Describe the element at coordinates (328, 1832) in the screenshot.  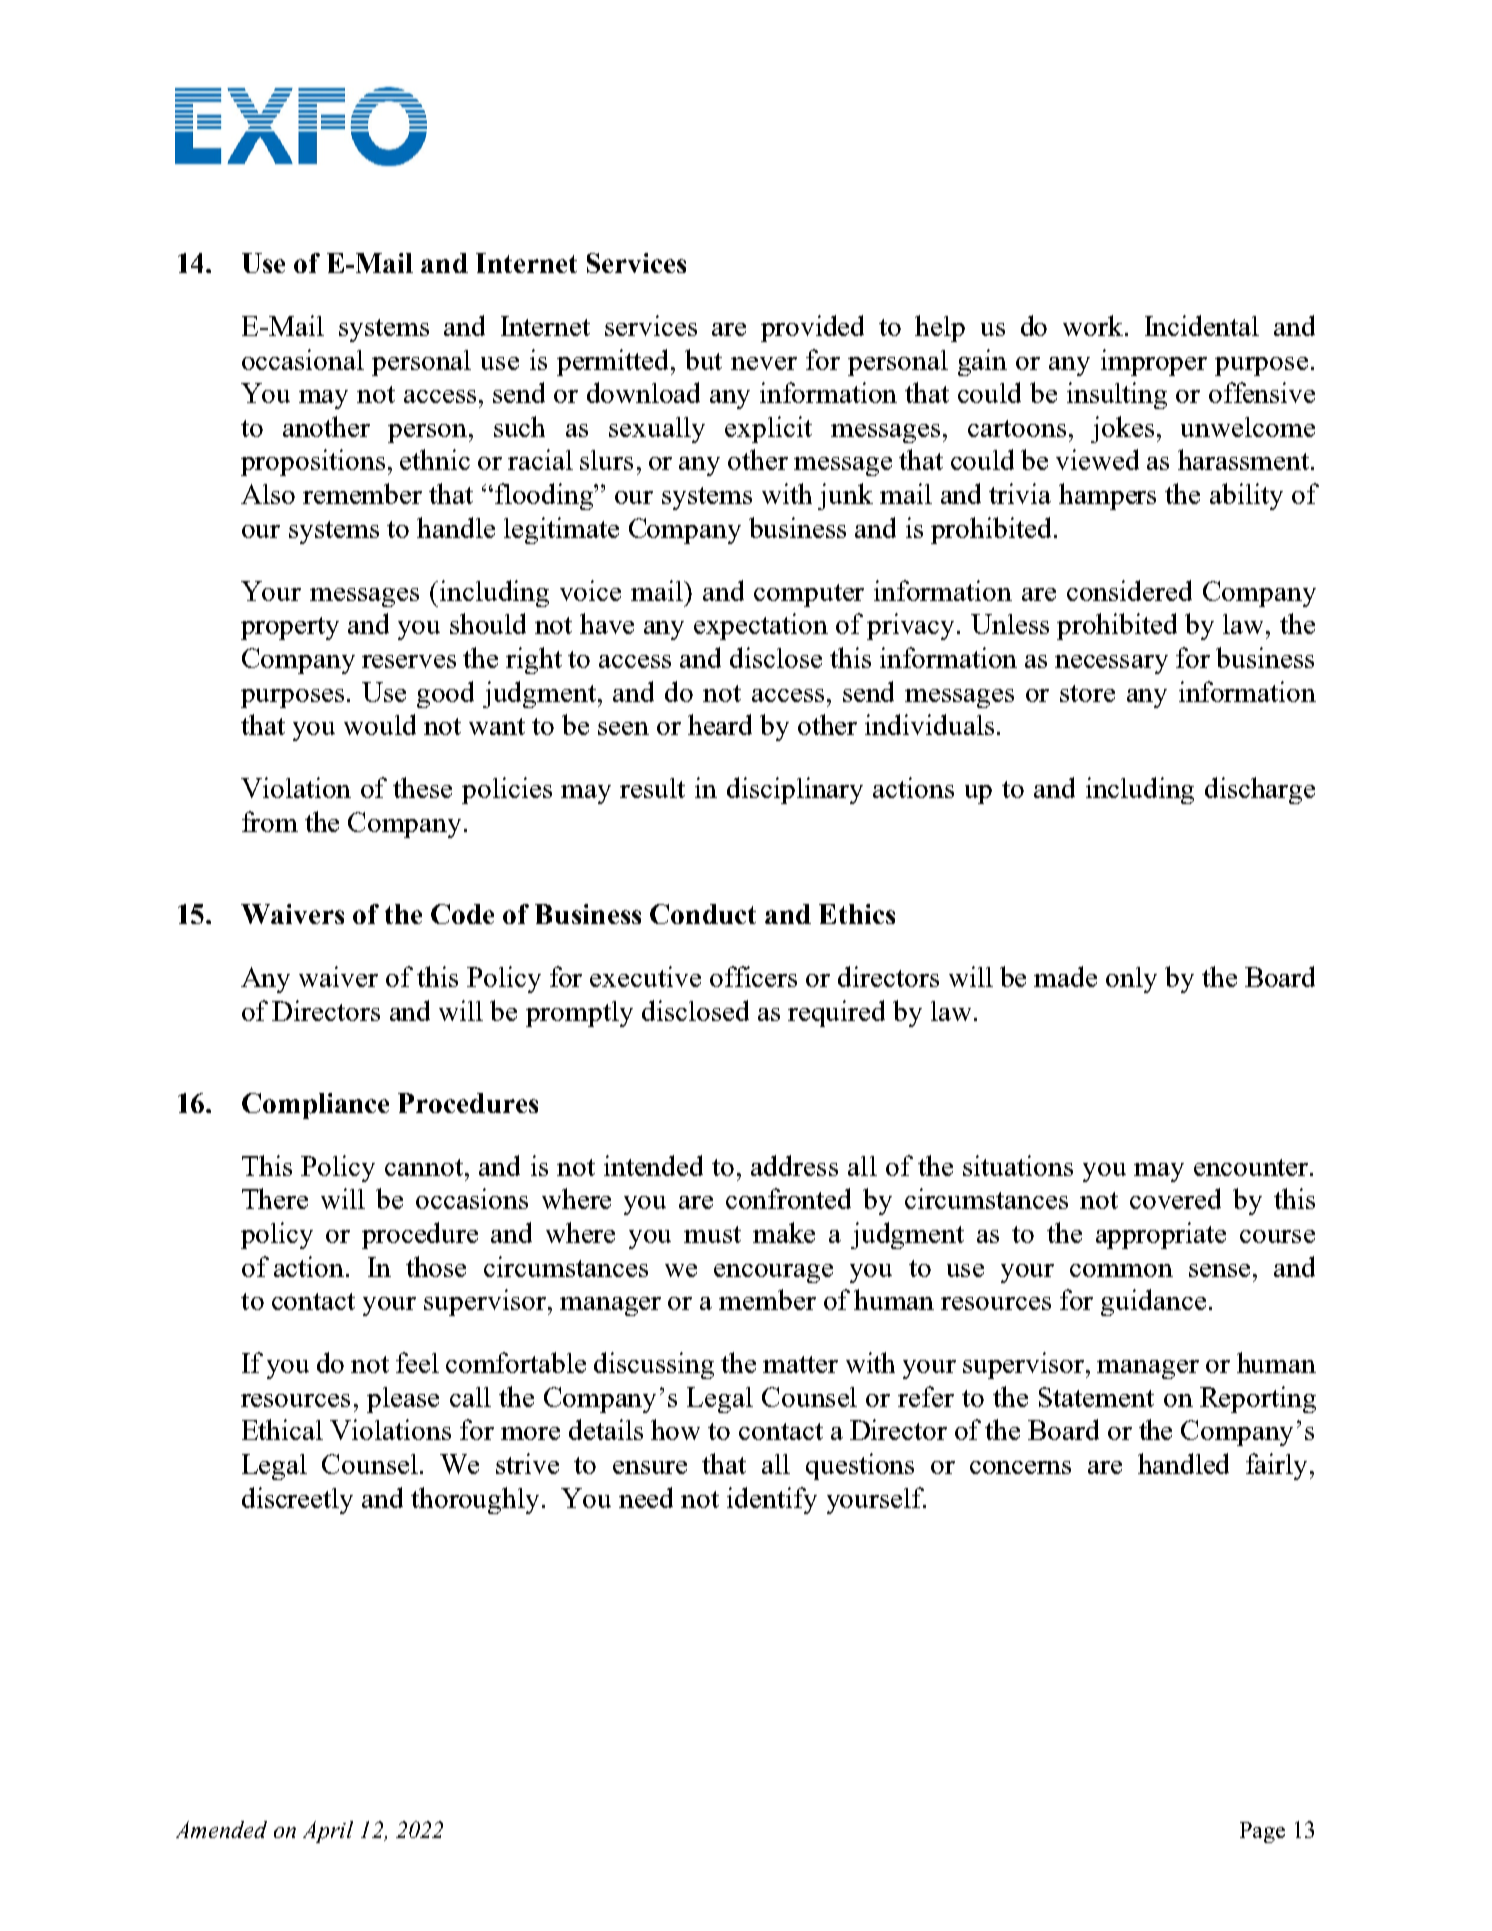
I see `April` at that location.
